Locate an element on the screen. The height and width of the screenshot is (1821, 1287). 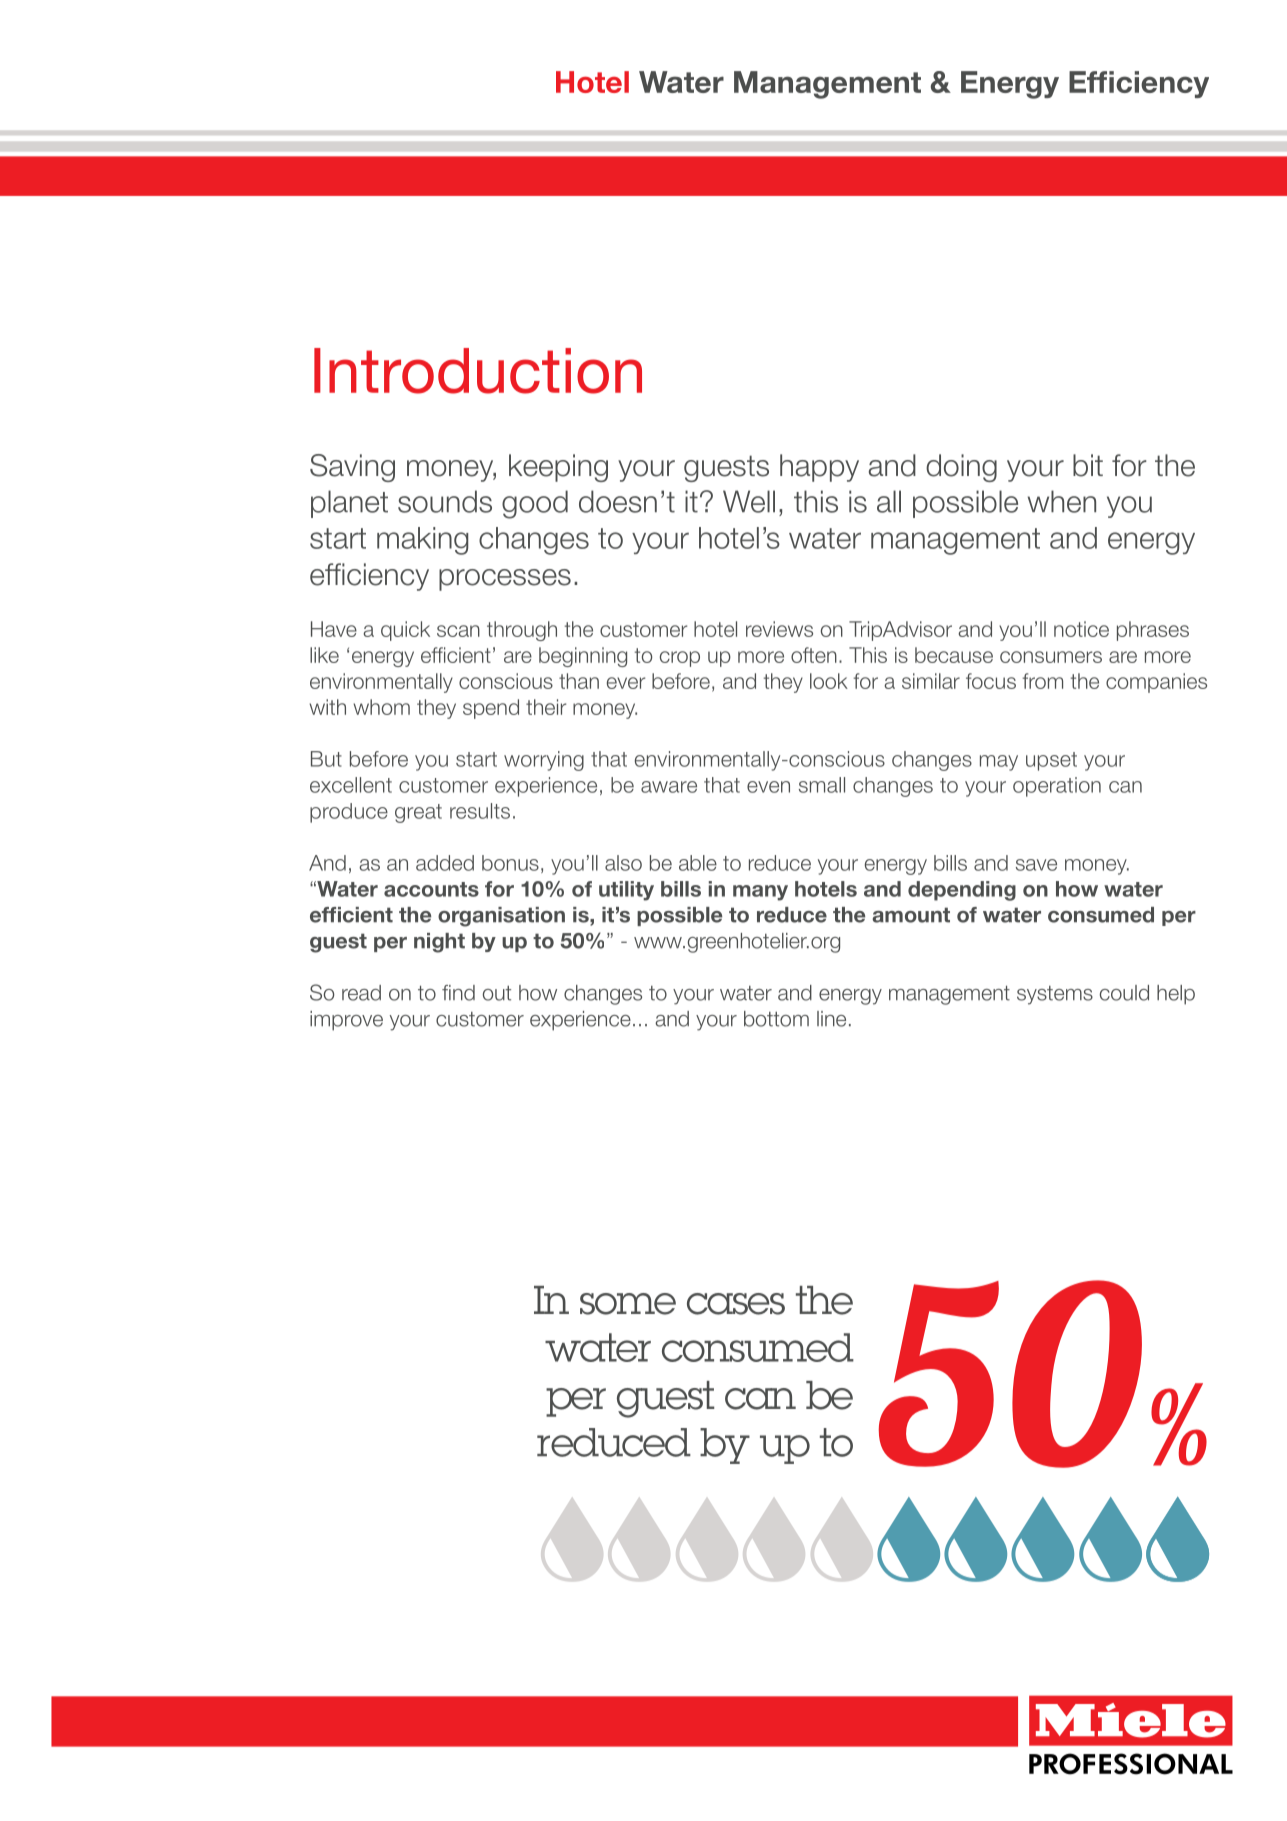
bit is located at coordinates (1088, 465).
